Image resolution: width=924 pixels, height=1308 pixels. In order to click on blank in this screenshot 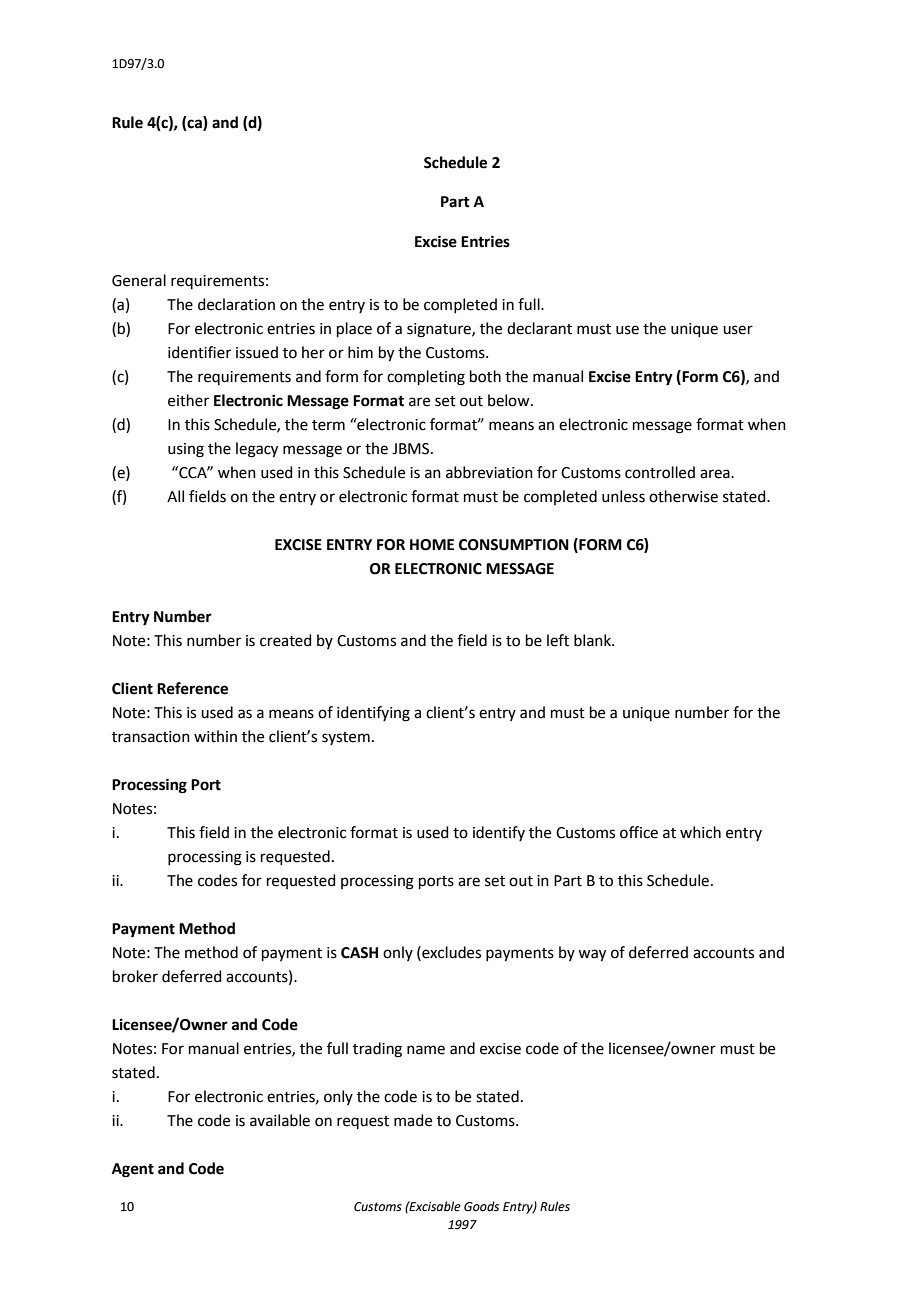, I will do `click(593, 640)`.
